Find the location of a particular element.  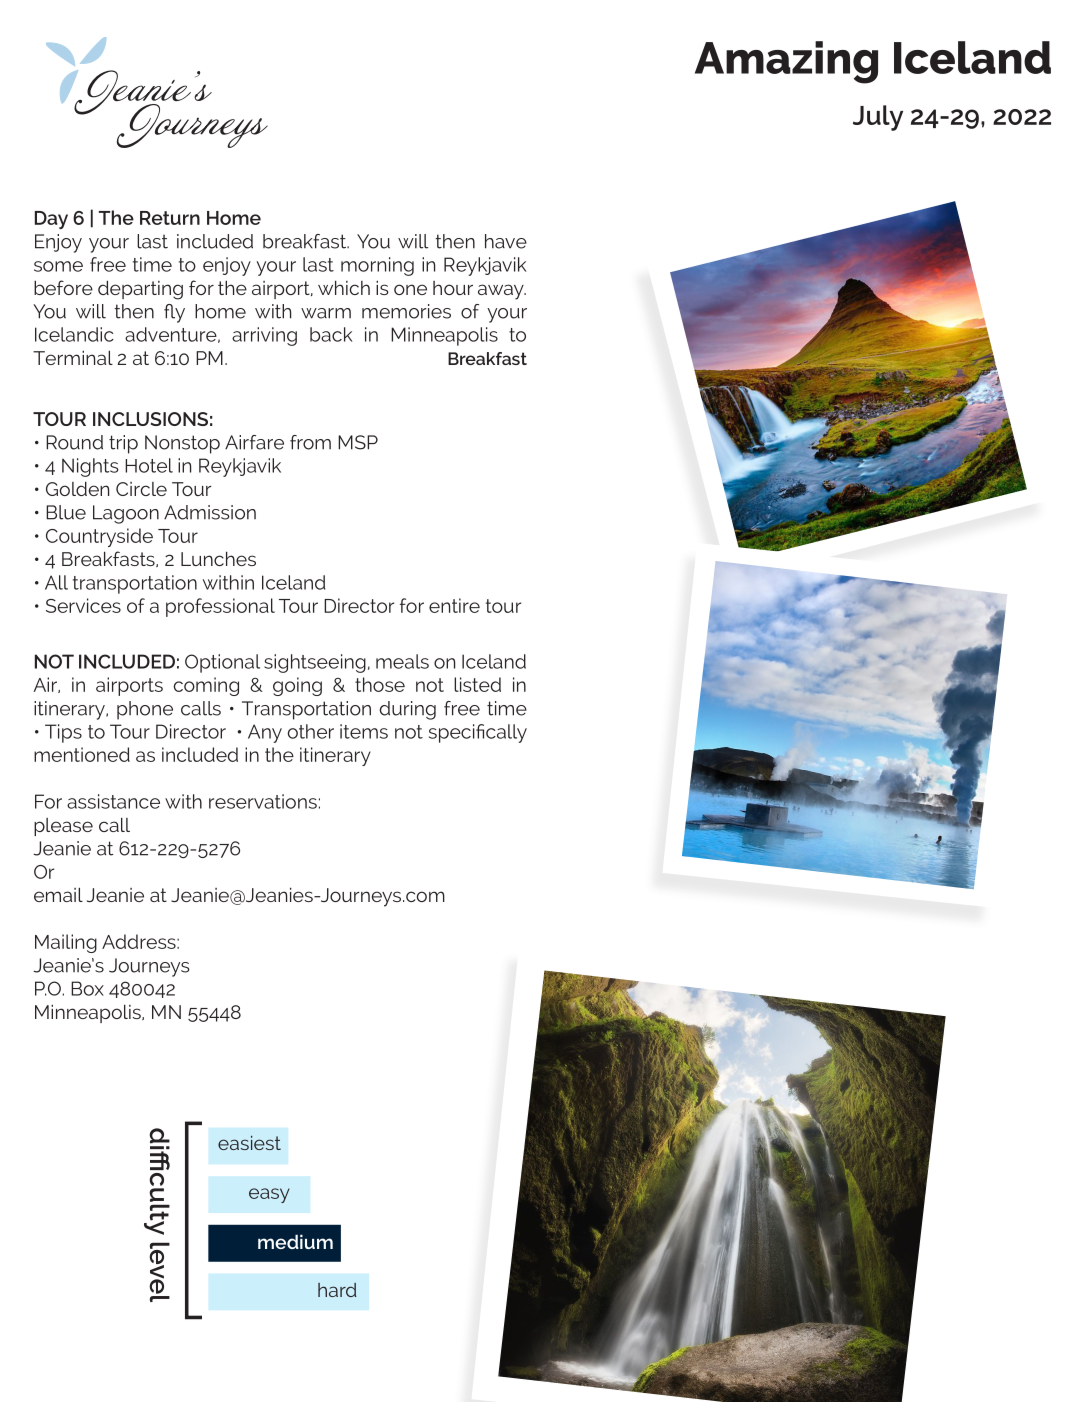

Return is located at coordinates (170, 218).
